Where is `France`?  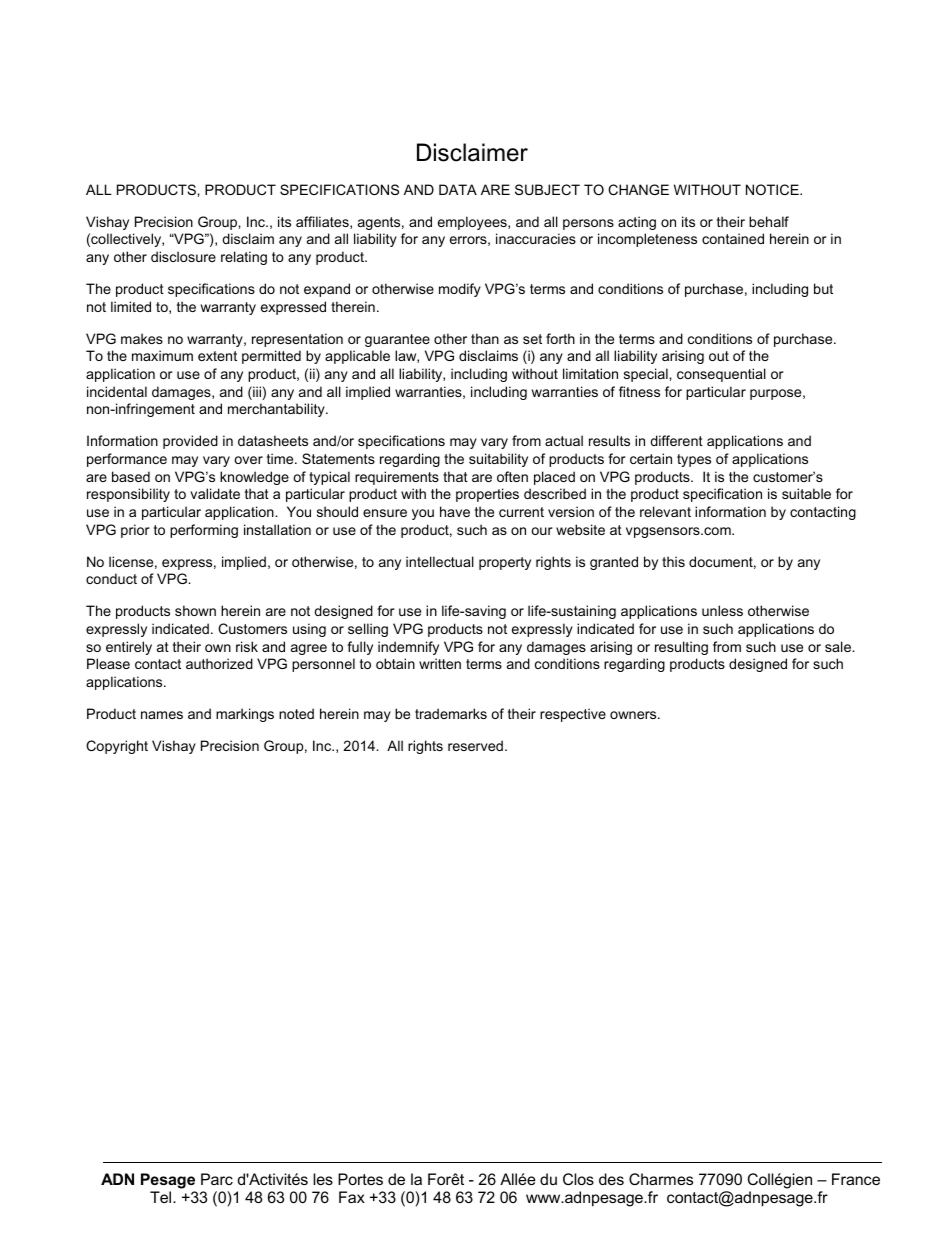
France is located at coordinates (856, 1179).
